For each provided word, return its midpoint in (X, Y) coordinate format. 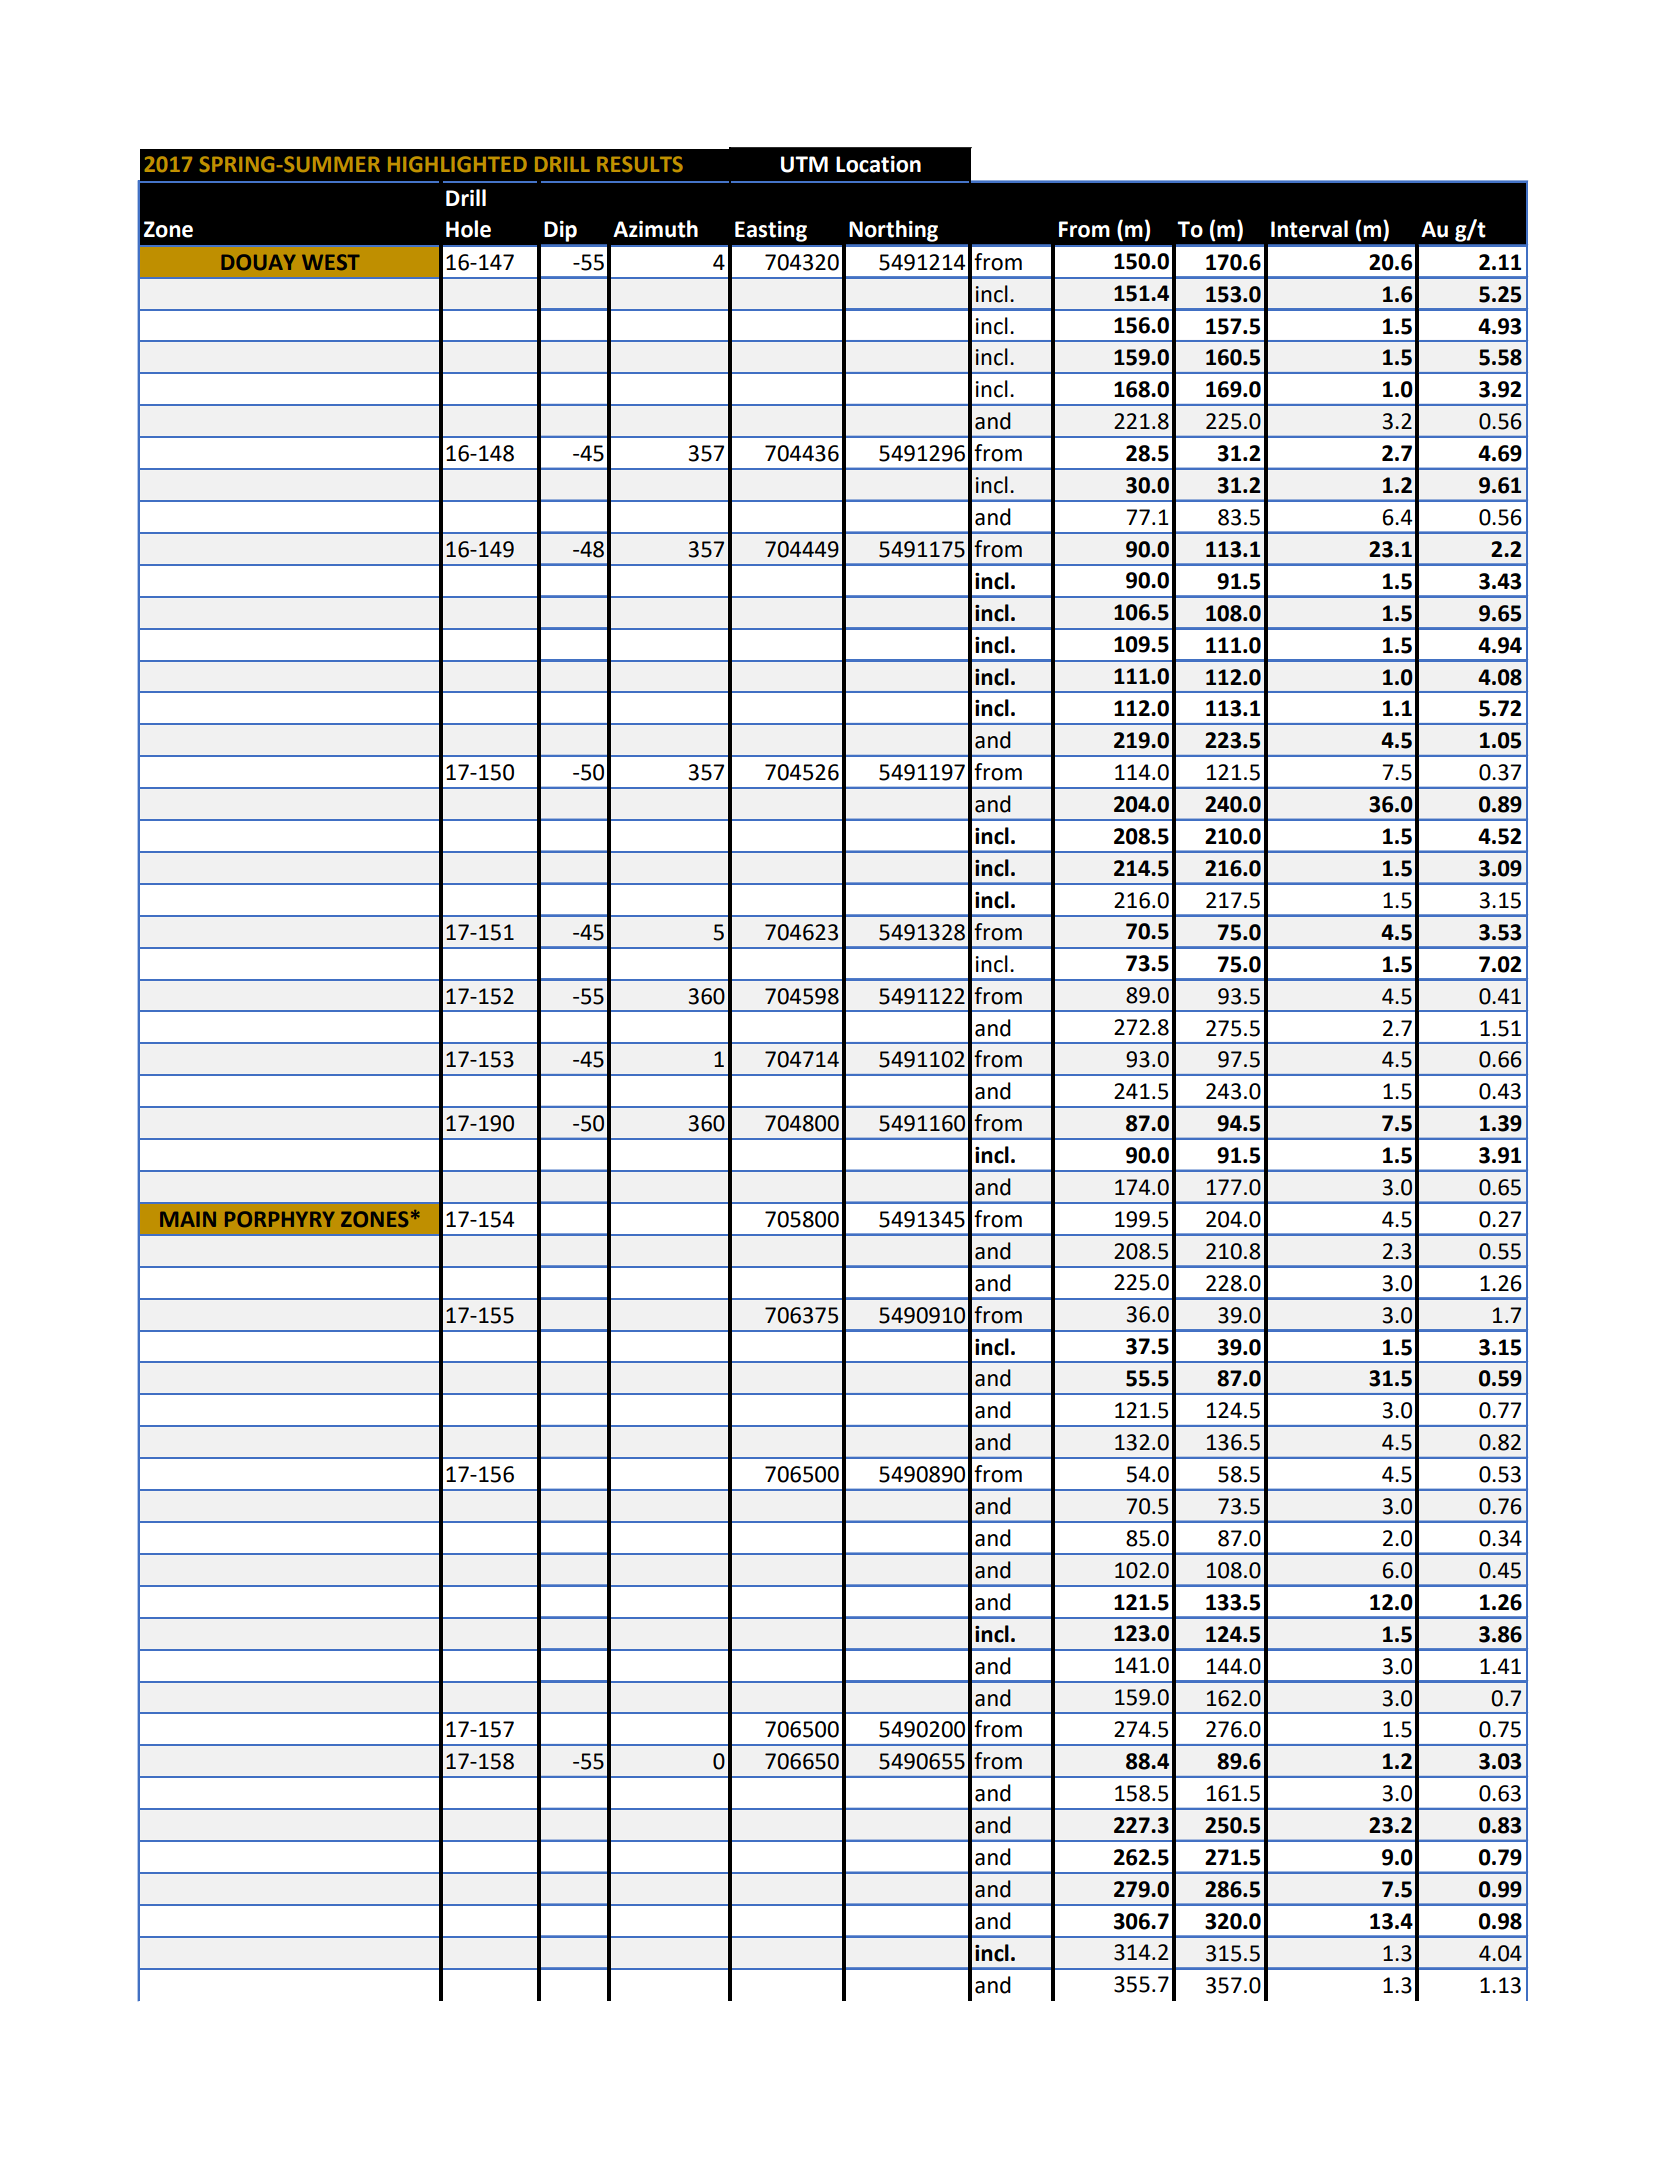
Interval (1309, 229)
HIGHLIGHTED (457, 164)
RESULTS (640, 164)
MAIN (188, 1219)
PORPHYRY (280, 1219)
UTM (804, 164)
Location (878, 164)
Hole (468, 229)
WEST (331, 262)
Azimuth (655, 229)
